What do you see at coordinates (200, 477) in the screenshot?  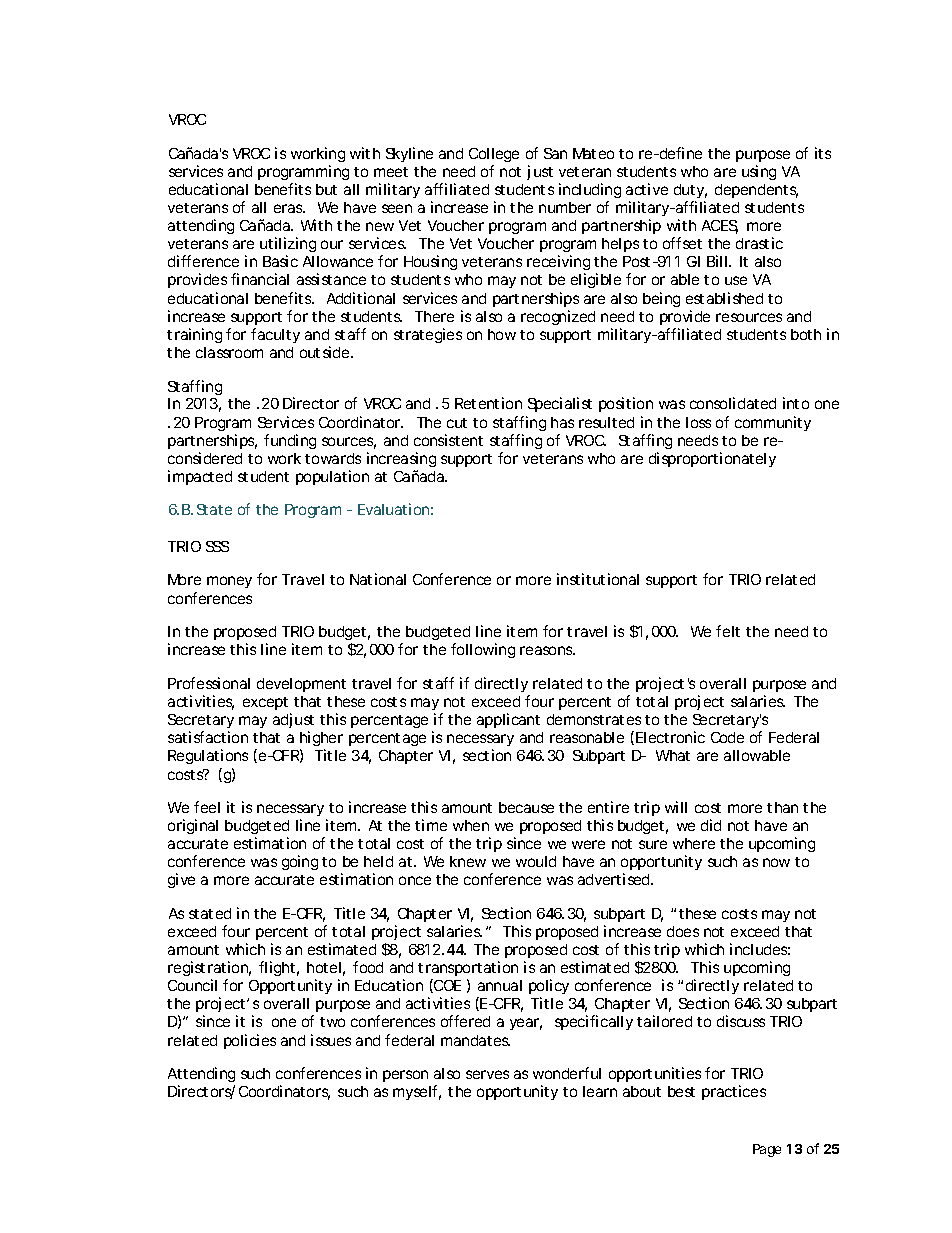 I see `impacted` at bounding box center [200, 477].
